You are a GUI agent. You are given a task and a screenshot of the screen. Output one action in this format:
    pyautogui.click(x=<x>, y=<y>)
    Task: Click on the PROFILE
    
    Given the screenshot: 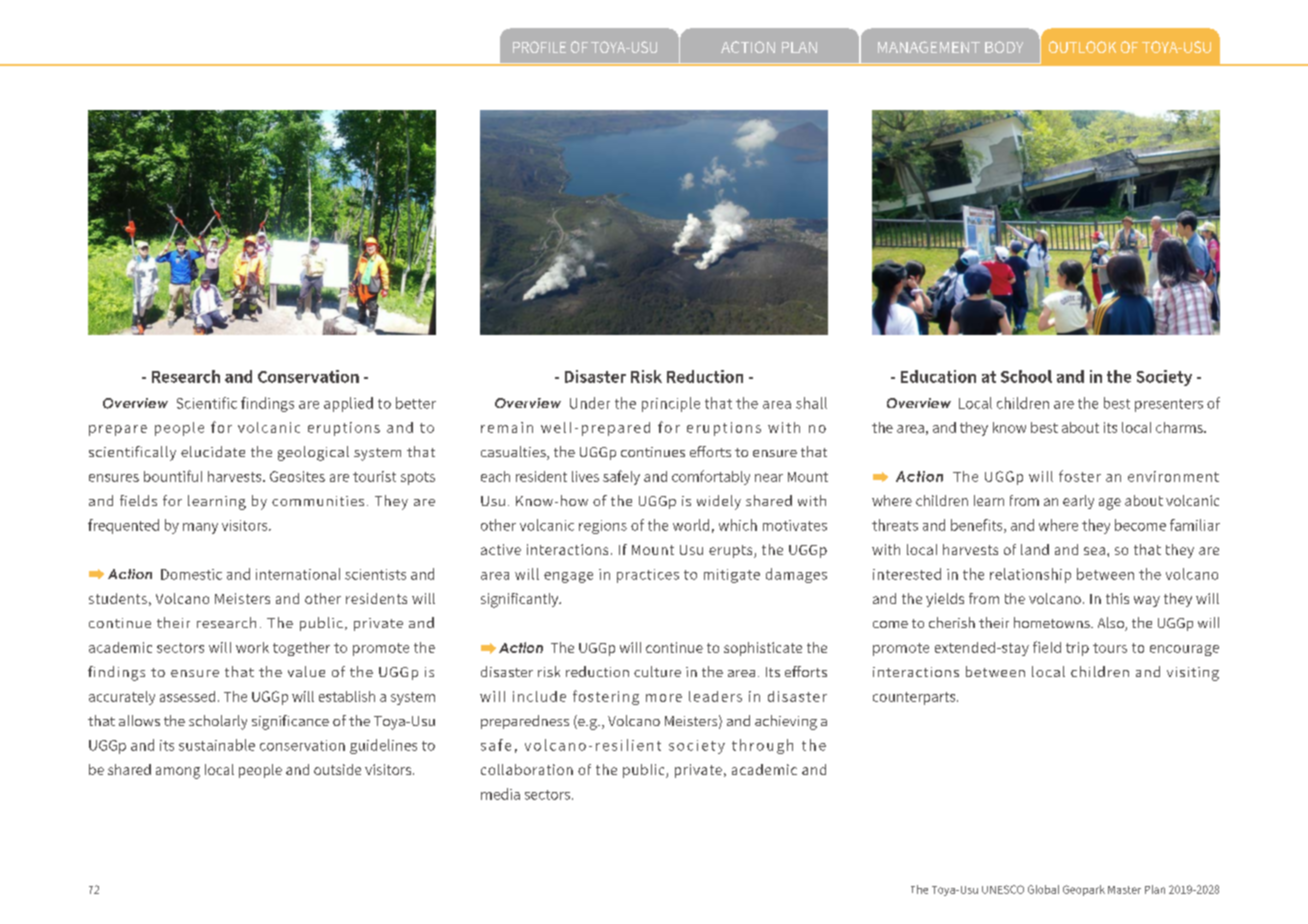 What is the action you would take?
    pyautogui.click(x=539, y=47)
